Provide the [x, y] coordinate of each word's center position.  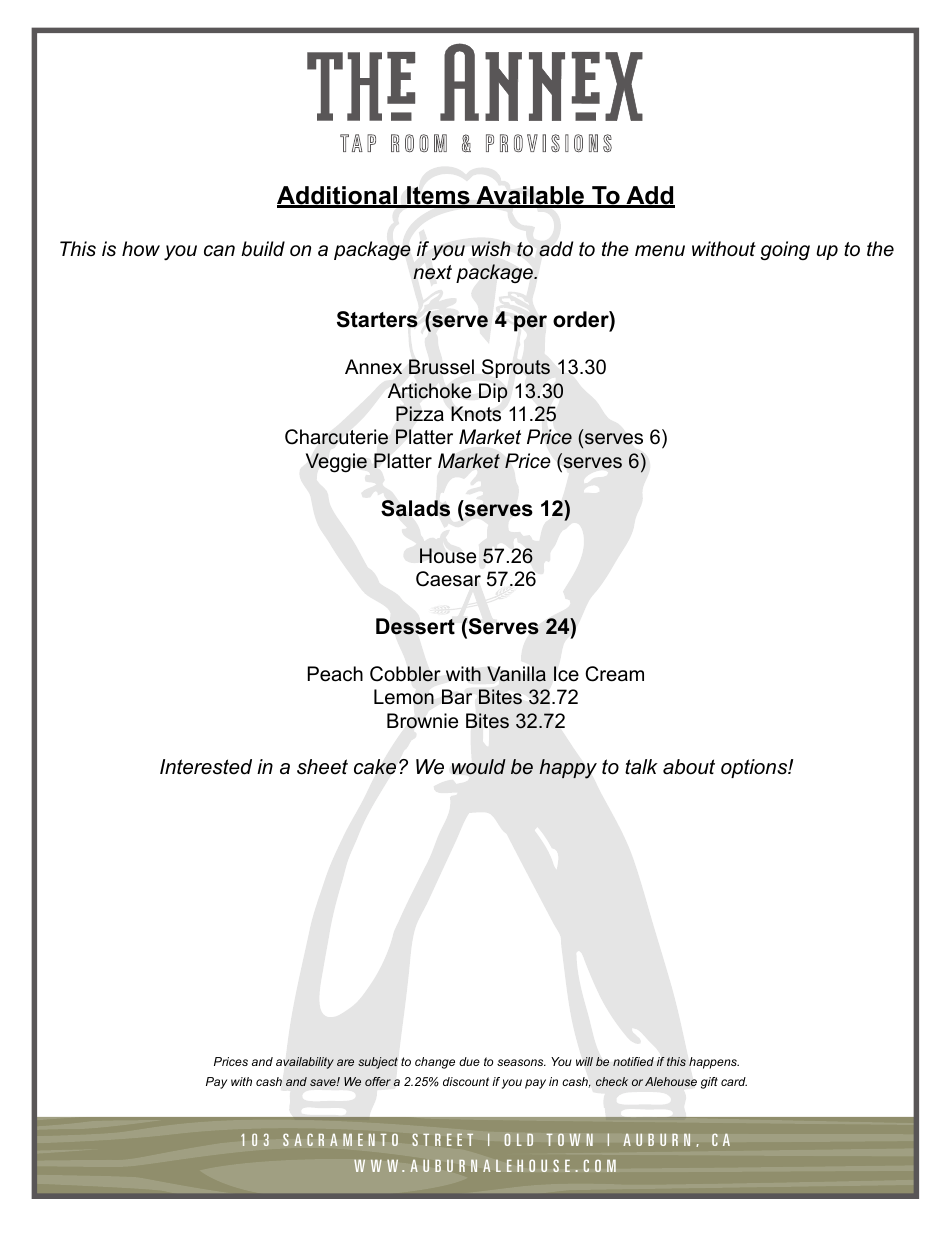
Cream [614, 674]
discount [466, 1081]
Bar [457, 697]
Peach [335, 674]
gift [709, 1083]
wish [491, 248]
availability [305, 1063]
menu [660, 251]
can [219, 251]
